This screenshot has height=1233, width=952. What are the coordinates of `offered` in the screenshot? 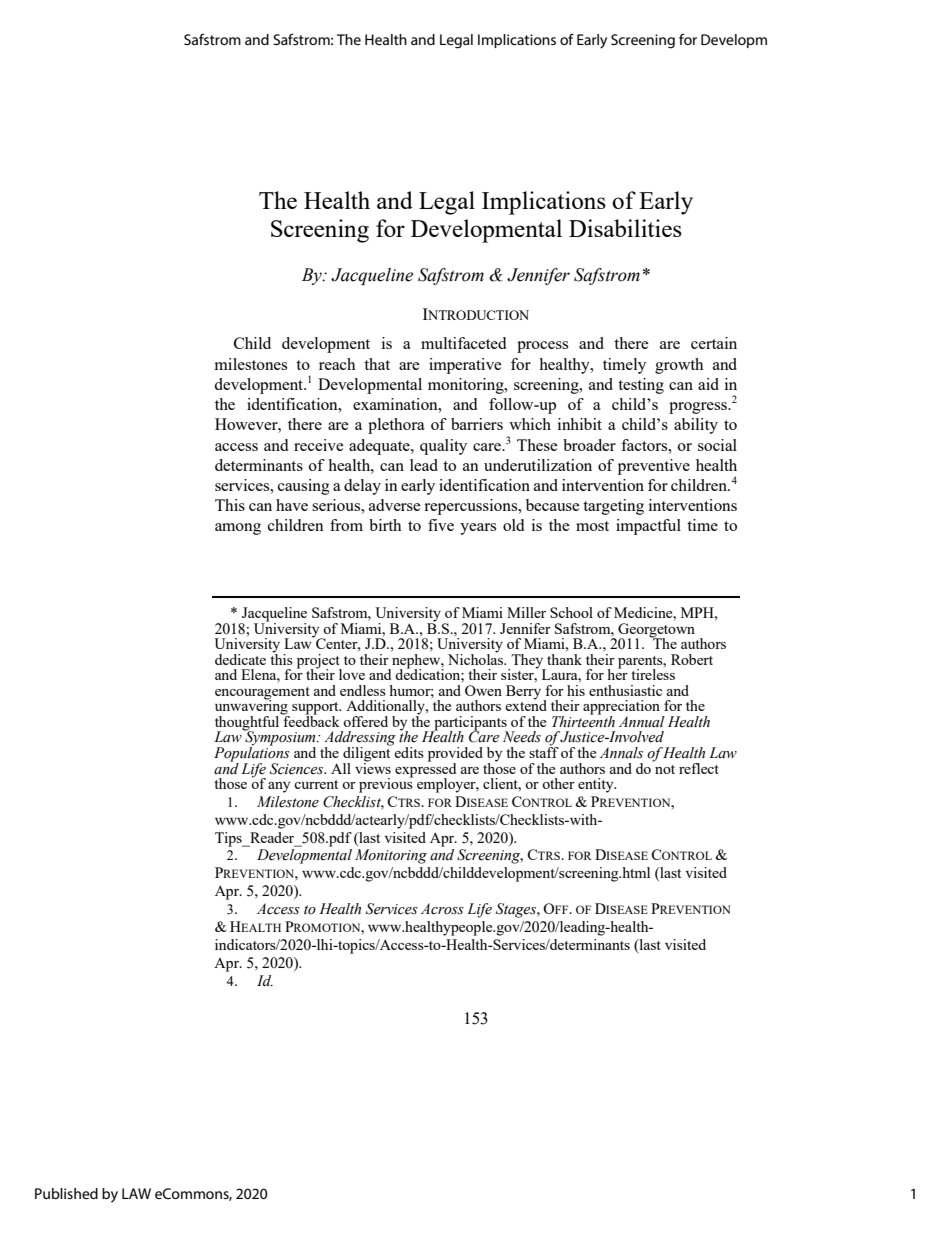 It's located at (365, 721).
